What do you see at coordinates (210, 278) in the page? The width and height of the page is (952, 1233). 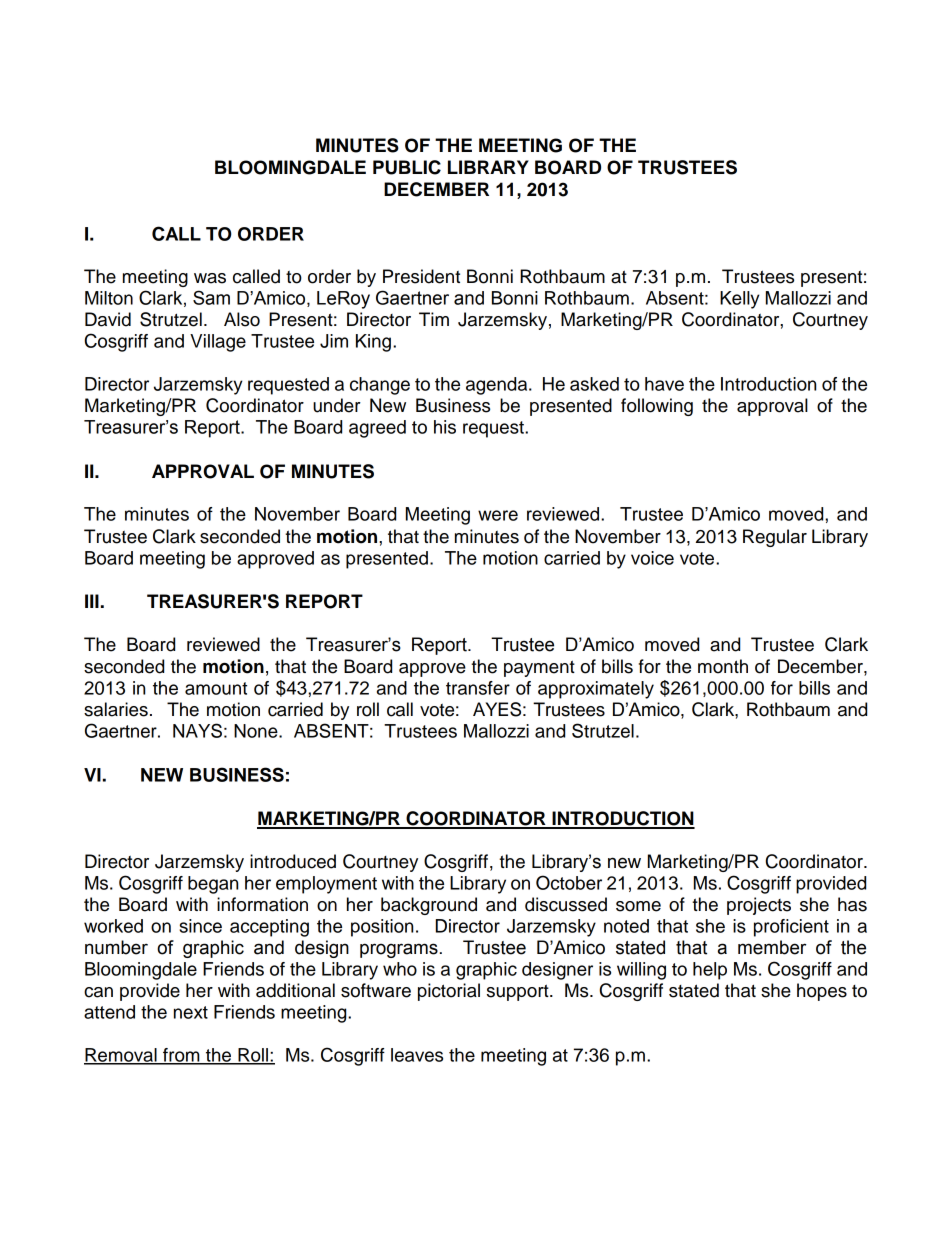 I see `was` at bounding box center [210, 278].
